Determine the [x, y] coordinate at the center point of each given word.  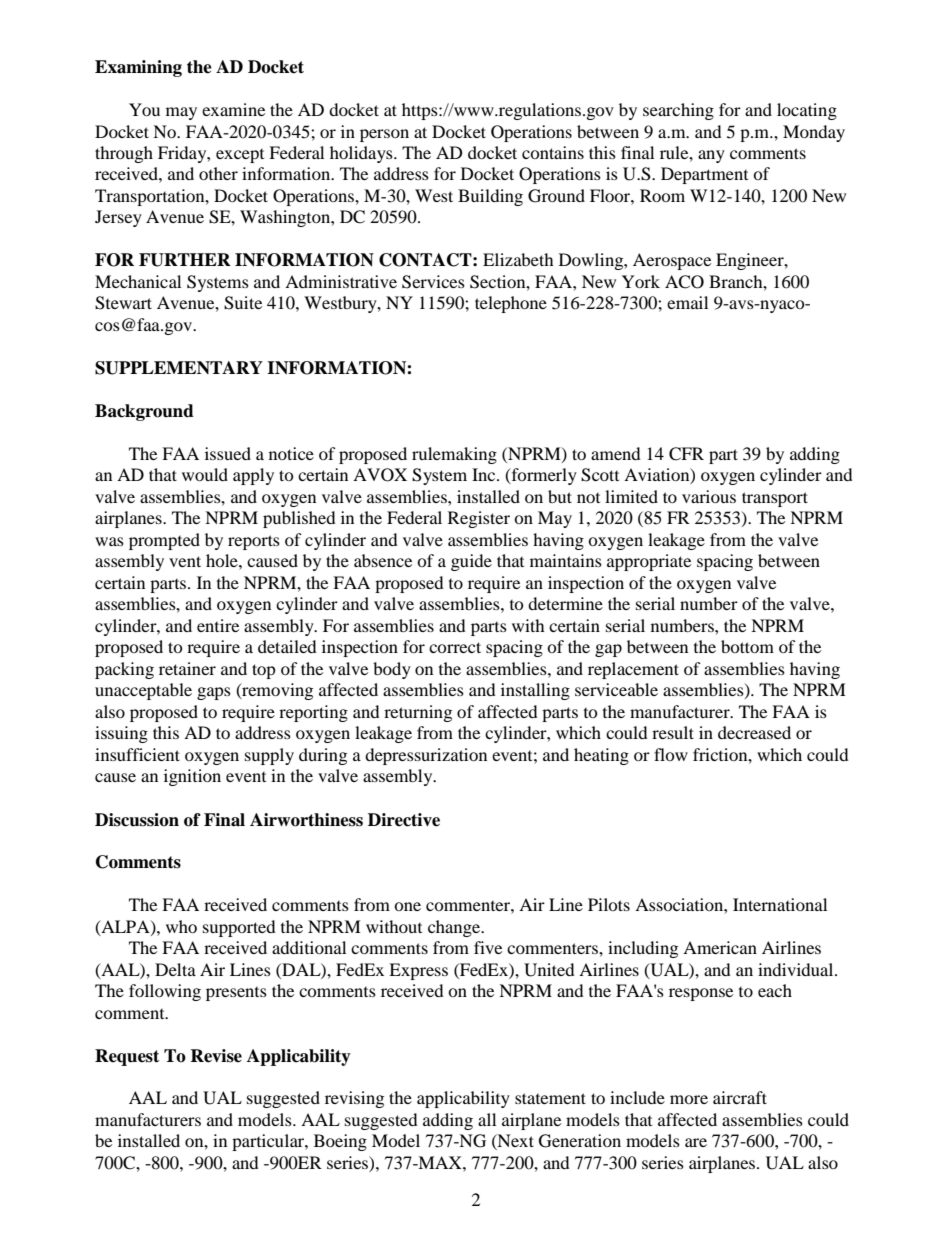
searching [678, 111]
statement [550, 1098]
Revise [216, 1056]
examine [233, 109]
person [384, 135]
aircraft [740, 1097]
